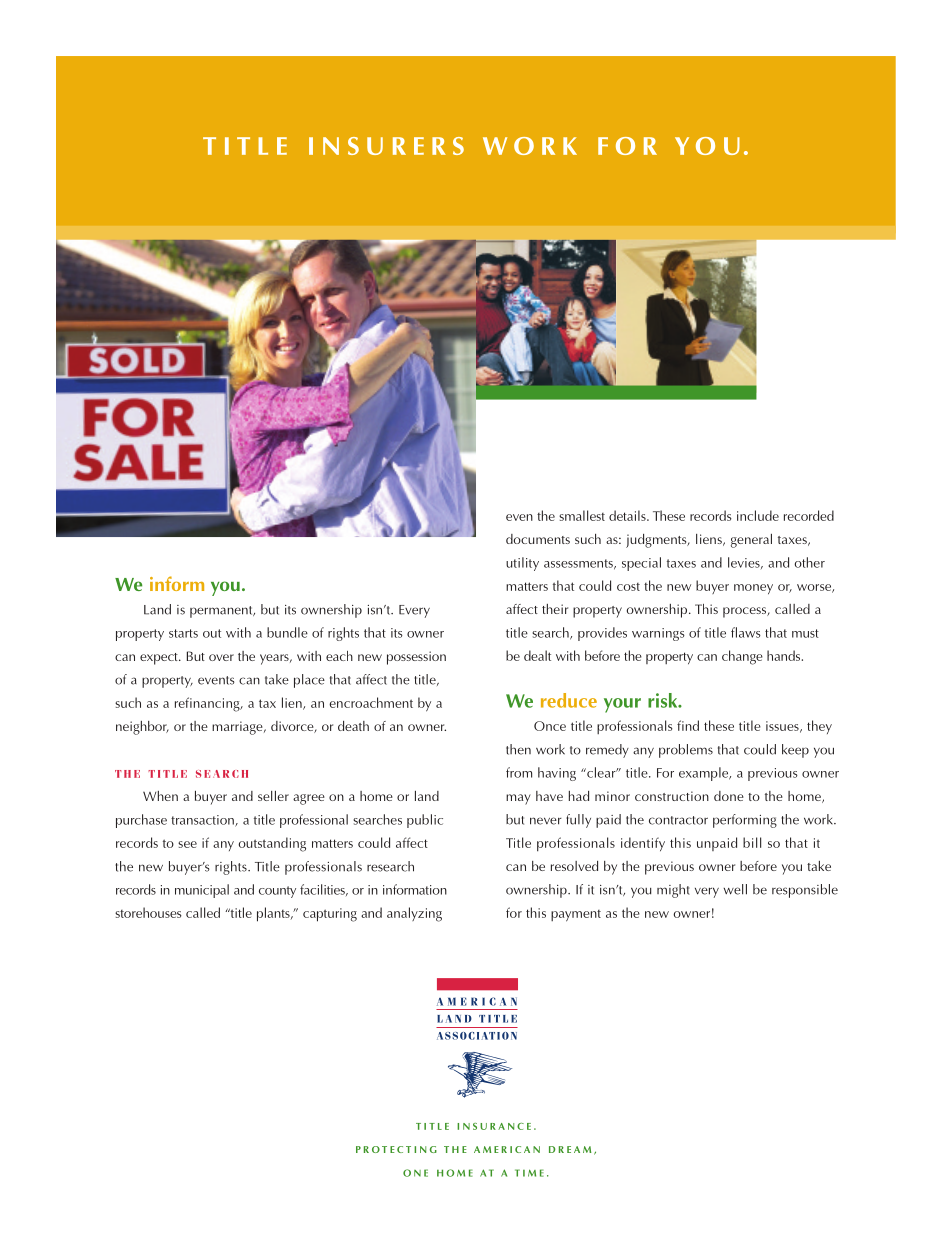 This image has width=952, height=1233. What do you see at coordinates (142, 728) in the image?
I see `neighbor` at bounding box center [142, 728].
